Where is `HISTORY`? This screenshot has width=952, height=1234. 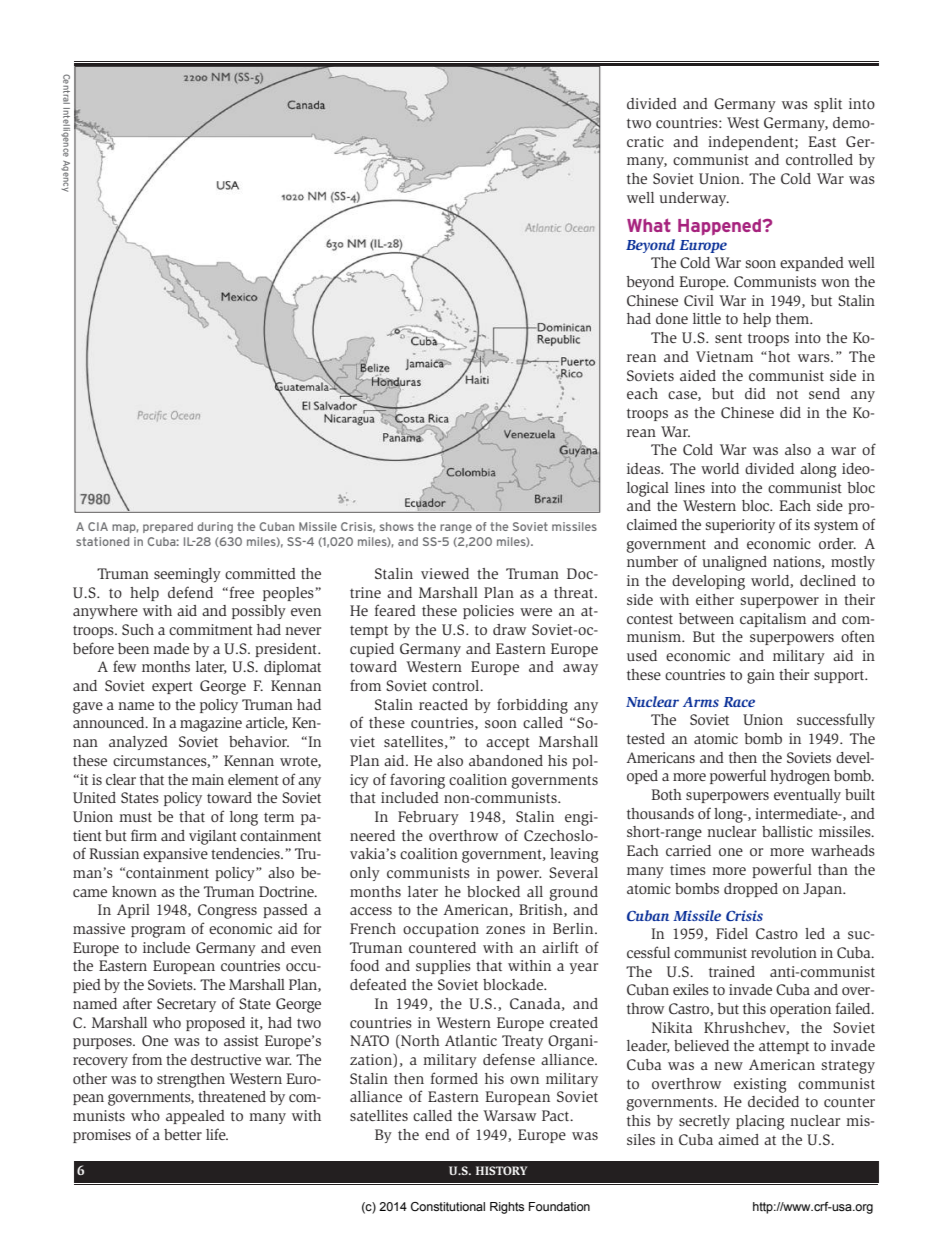 HISTORY is located at coordinates (501, 1170).
